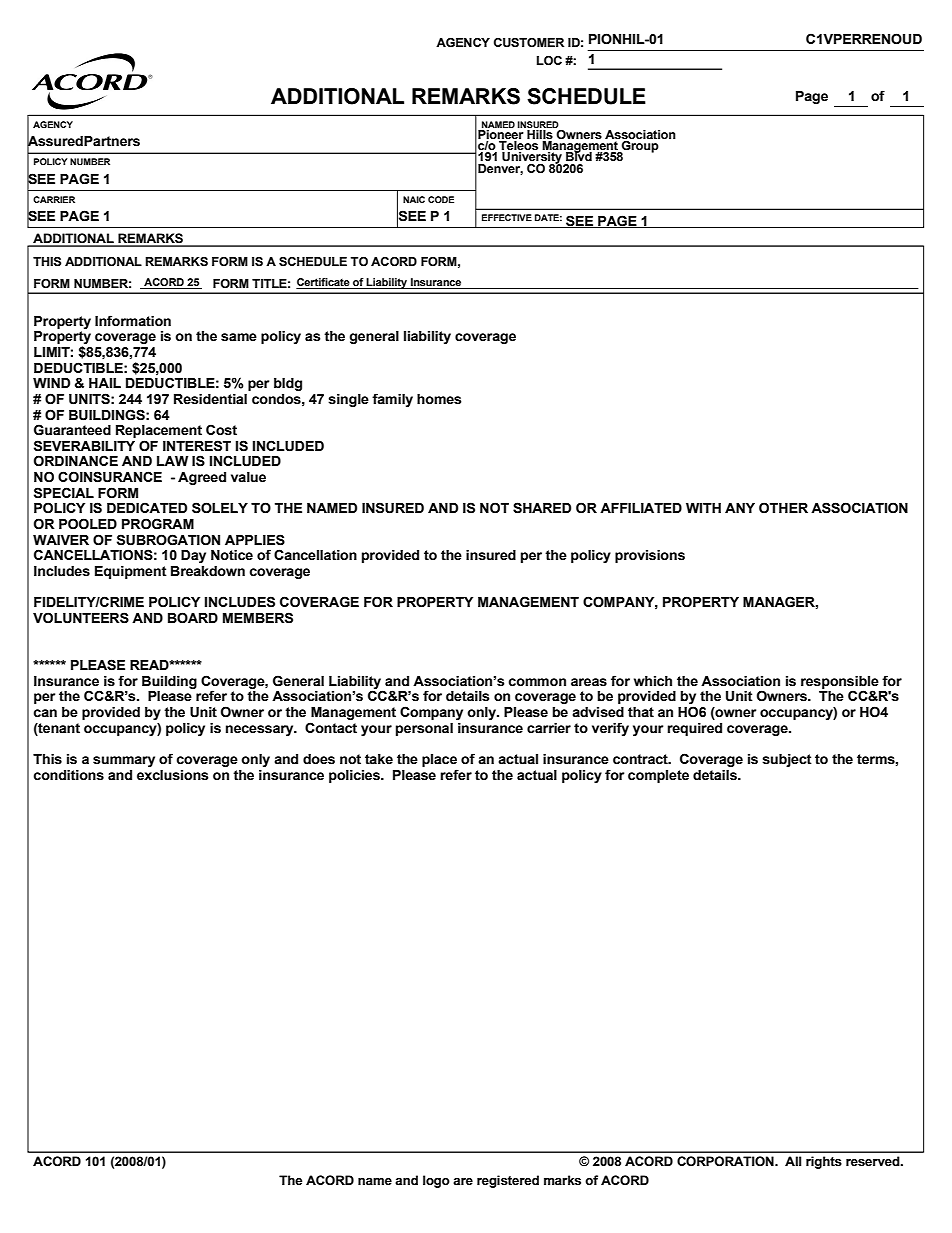 This screenshot has height=1233, width=952. I want to click on LAW, so click(172, 461).
